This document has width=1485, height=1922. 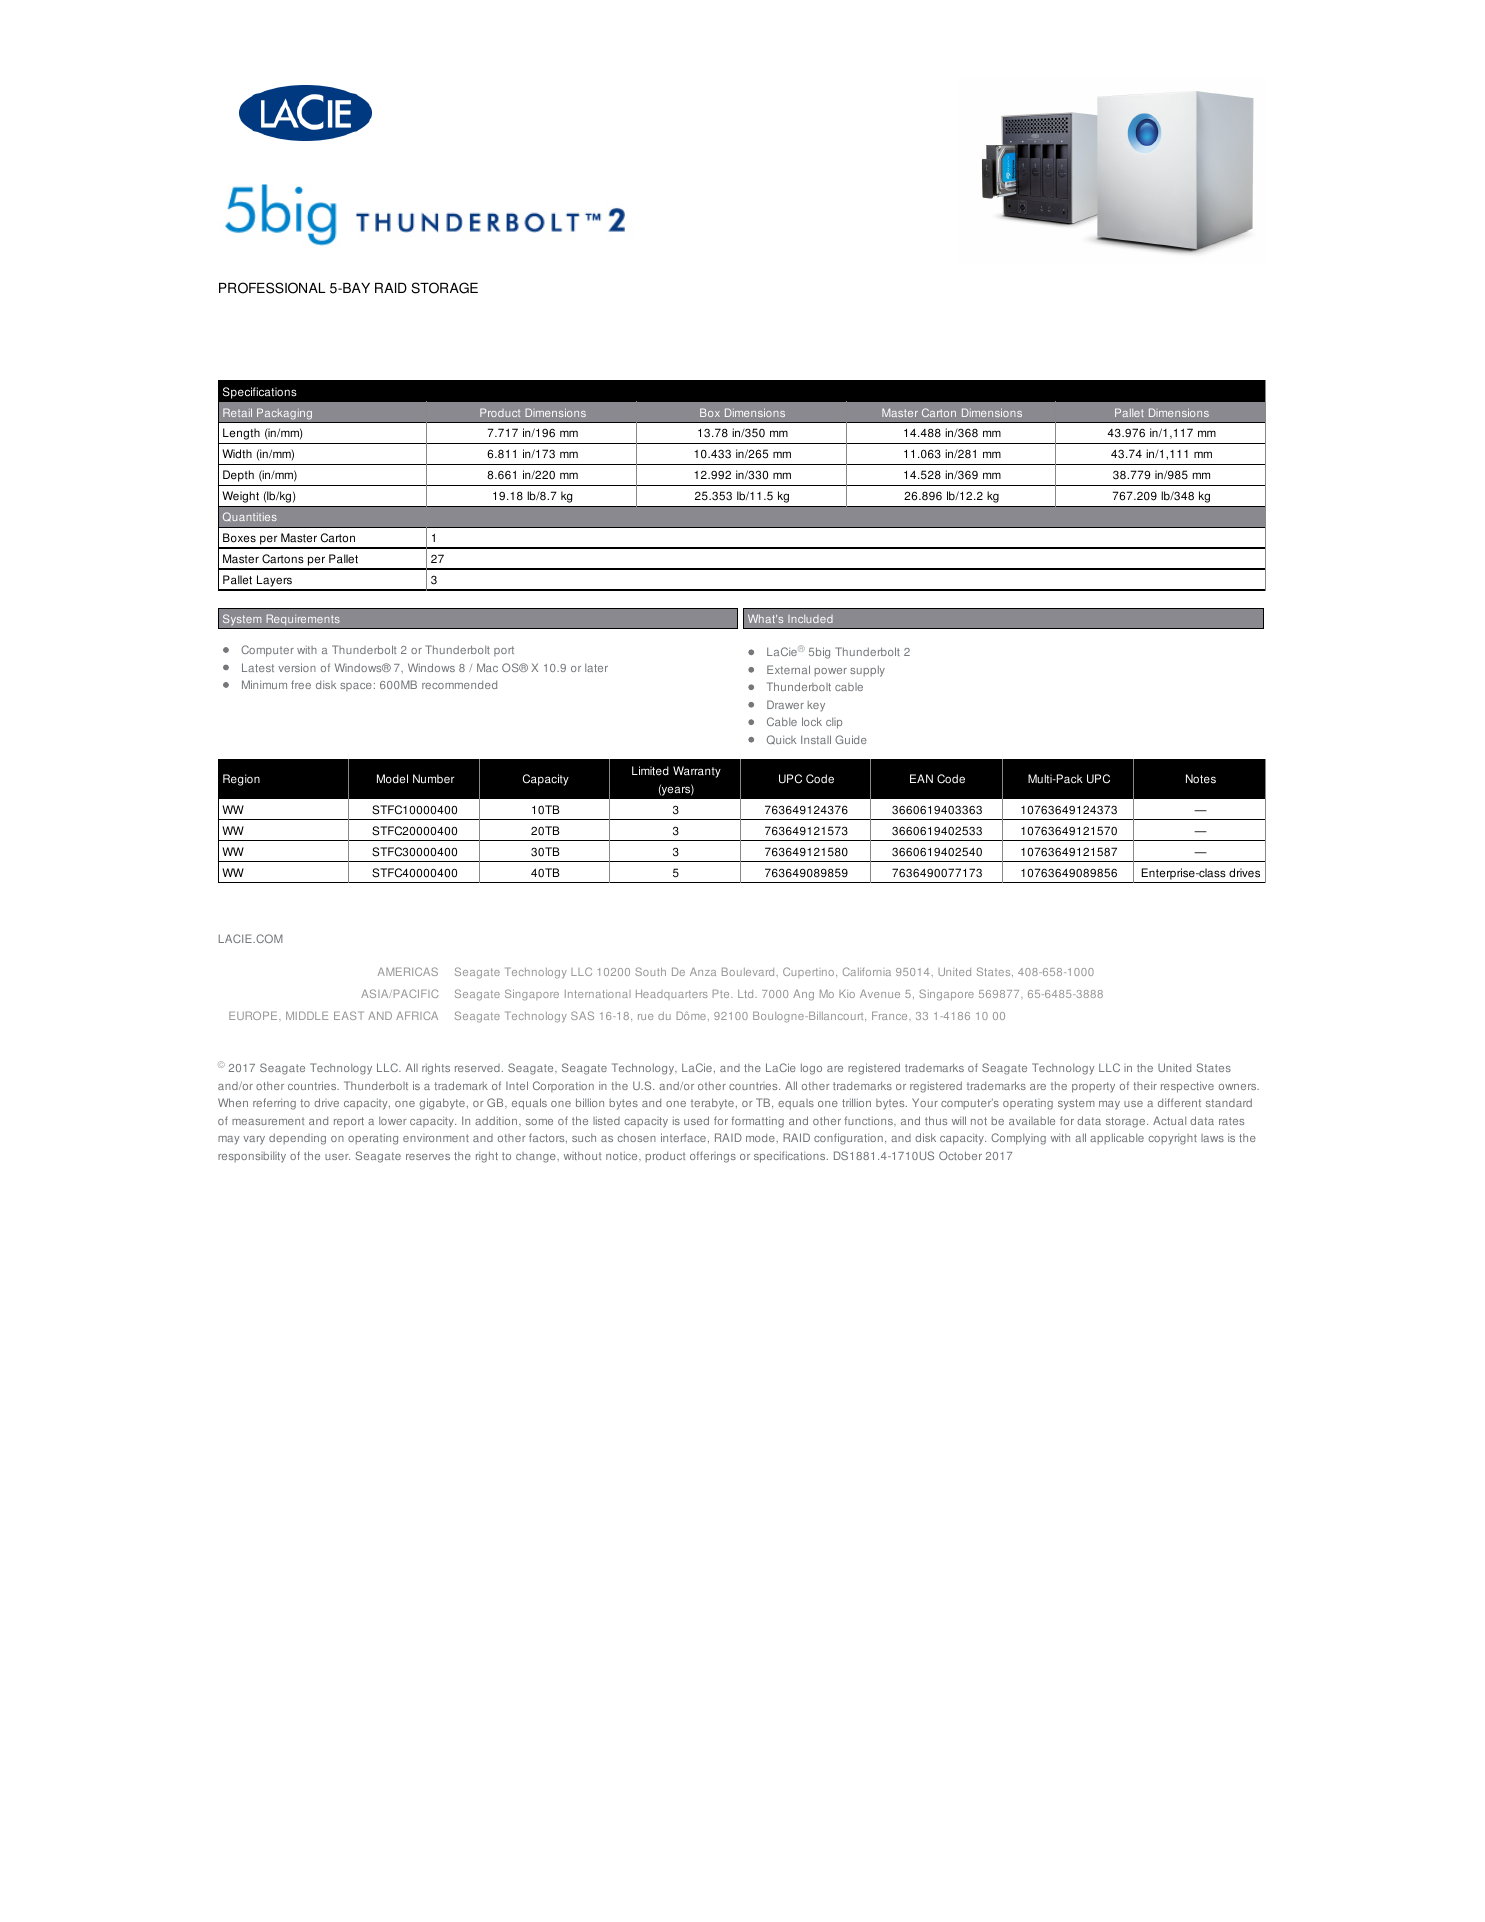 I want to click on Quantities, so click(x=250, y=516).
